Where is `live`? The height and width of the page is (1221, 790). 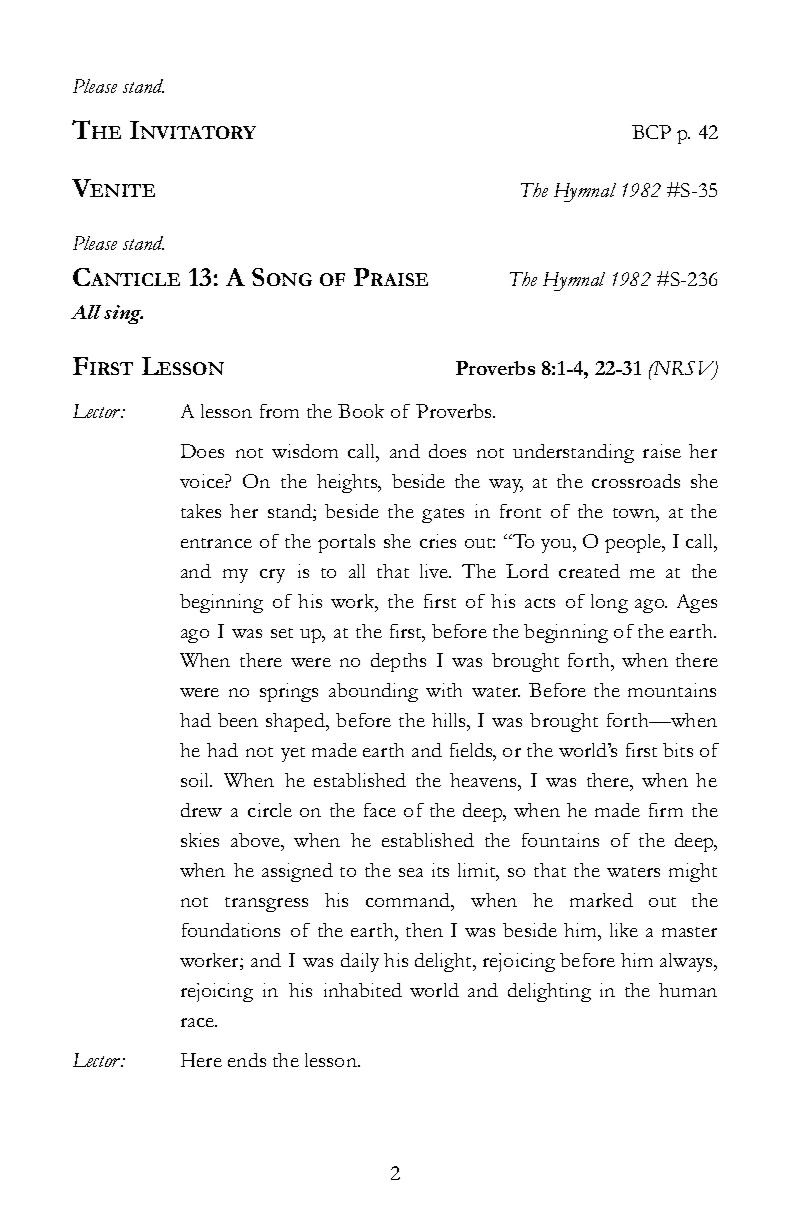 live is located at coordinates (435, 571).
